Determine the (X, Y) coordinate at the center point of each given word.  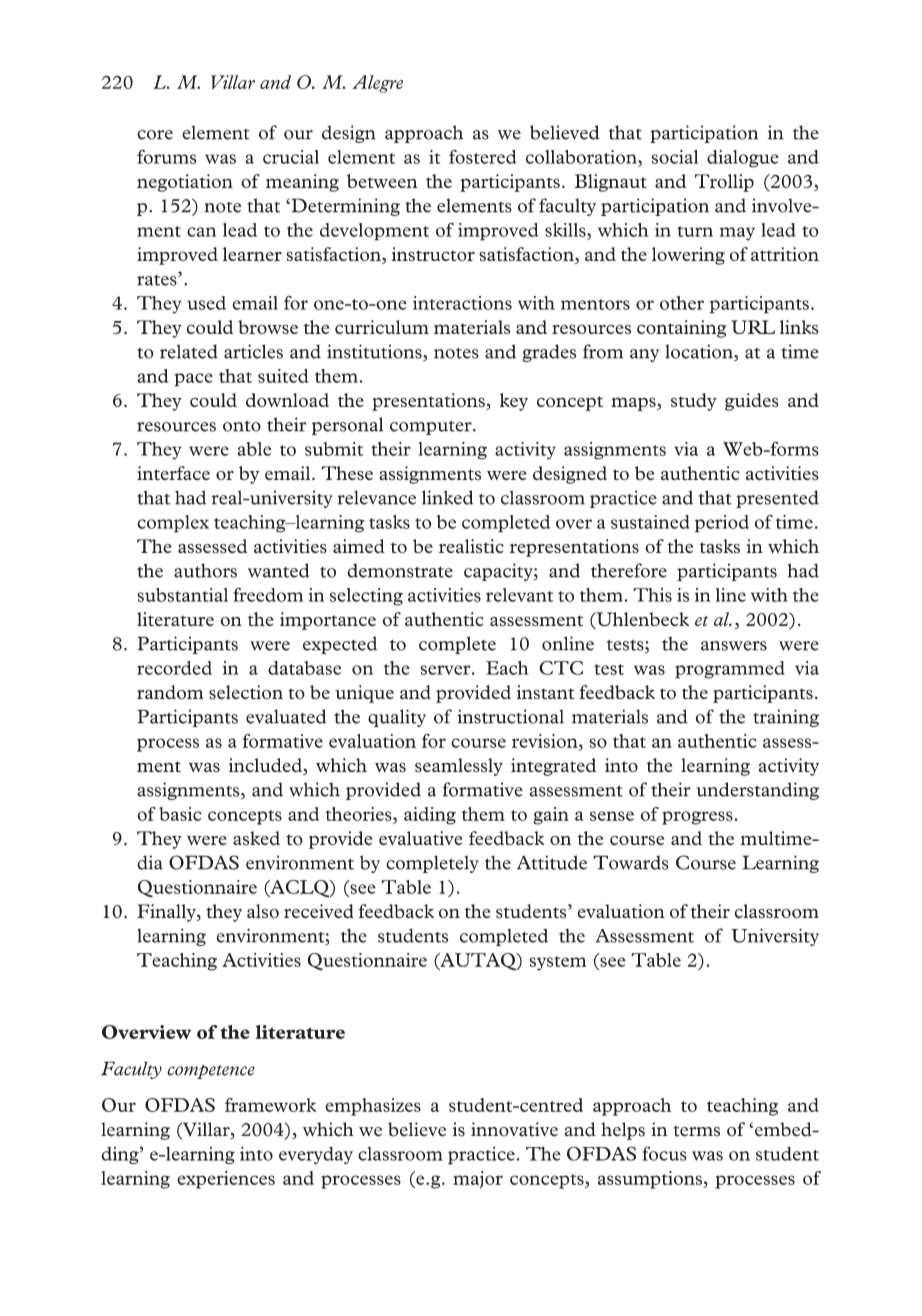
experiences (226, 1180)
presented (777, 499)
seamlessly (459, 767)
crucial (291, 157)
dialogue (743, 159)
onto (242, 426)
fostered (483, 156)
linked (447, 497)
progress (697, 818)
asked (256, 838)
